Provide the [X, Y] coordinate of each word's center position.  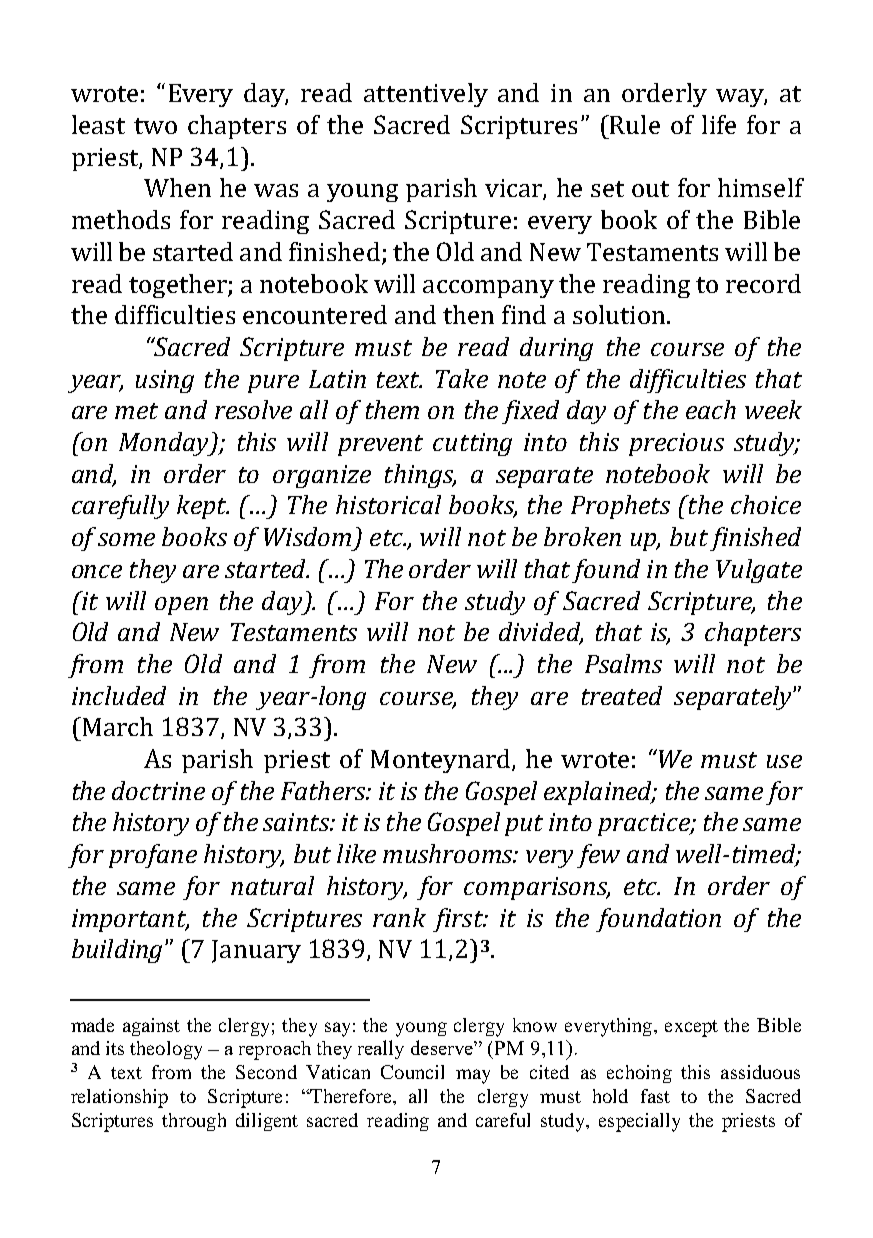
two [155, 126]
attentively [426, 95]
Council [412, 1072]
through [194, 1122]
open [181, 606]
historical [388, 504]
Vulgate [759, 571]
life [719, 124]
